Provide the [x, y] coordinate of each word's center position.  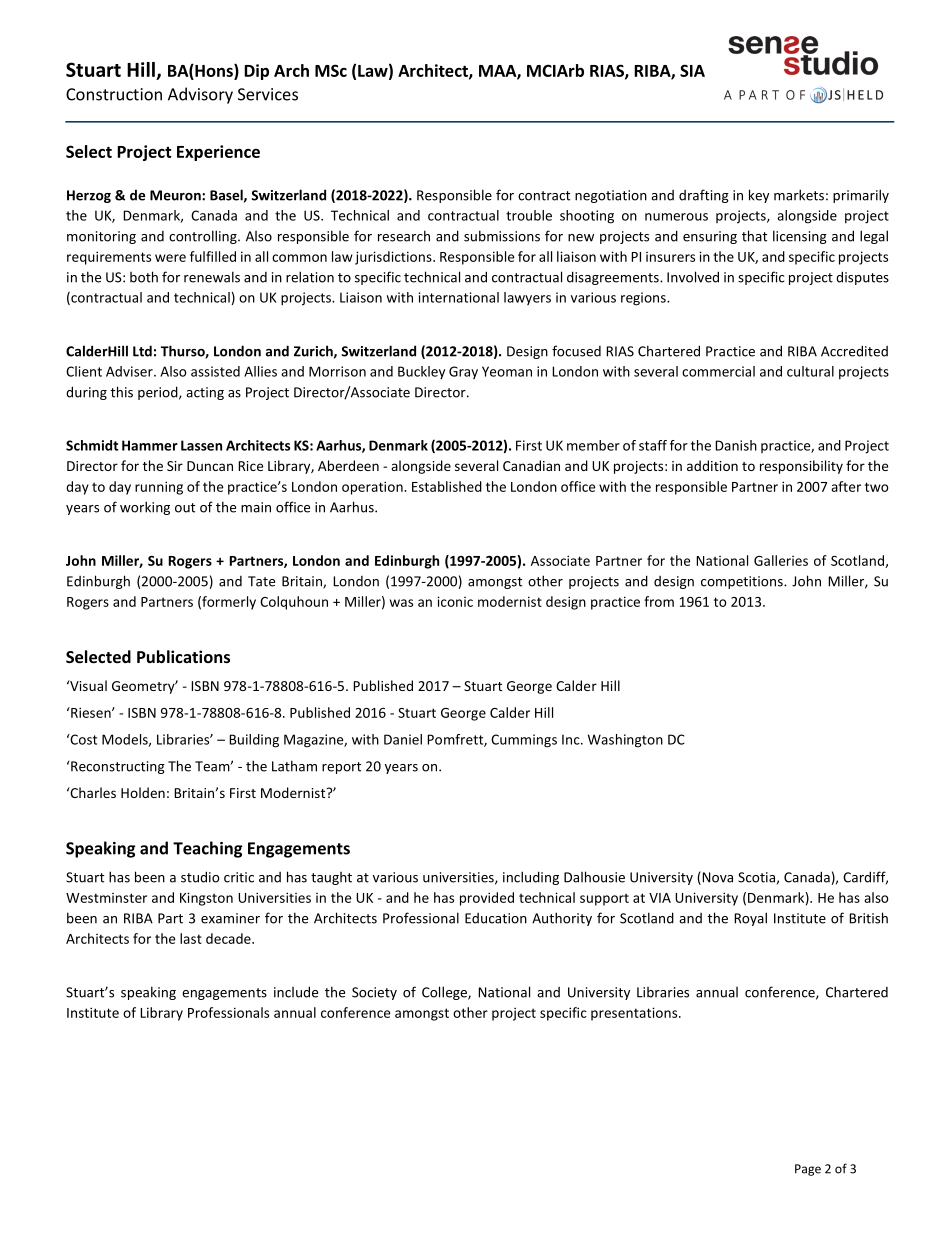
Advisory [200, 95]
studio [200, 877]
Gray [463, 372]
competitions [743, 582]
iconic [455, 601]
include [296, 992]
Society [374, 993]
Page [808, 1170]
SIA [692, 70]
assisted [215, 371]
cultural [810, 371]
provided [487, 899]
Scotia [756, 877]
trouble [529, 215]
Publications [183, 656]
